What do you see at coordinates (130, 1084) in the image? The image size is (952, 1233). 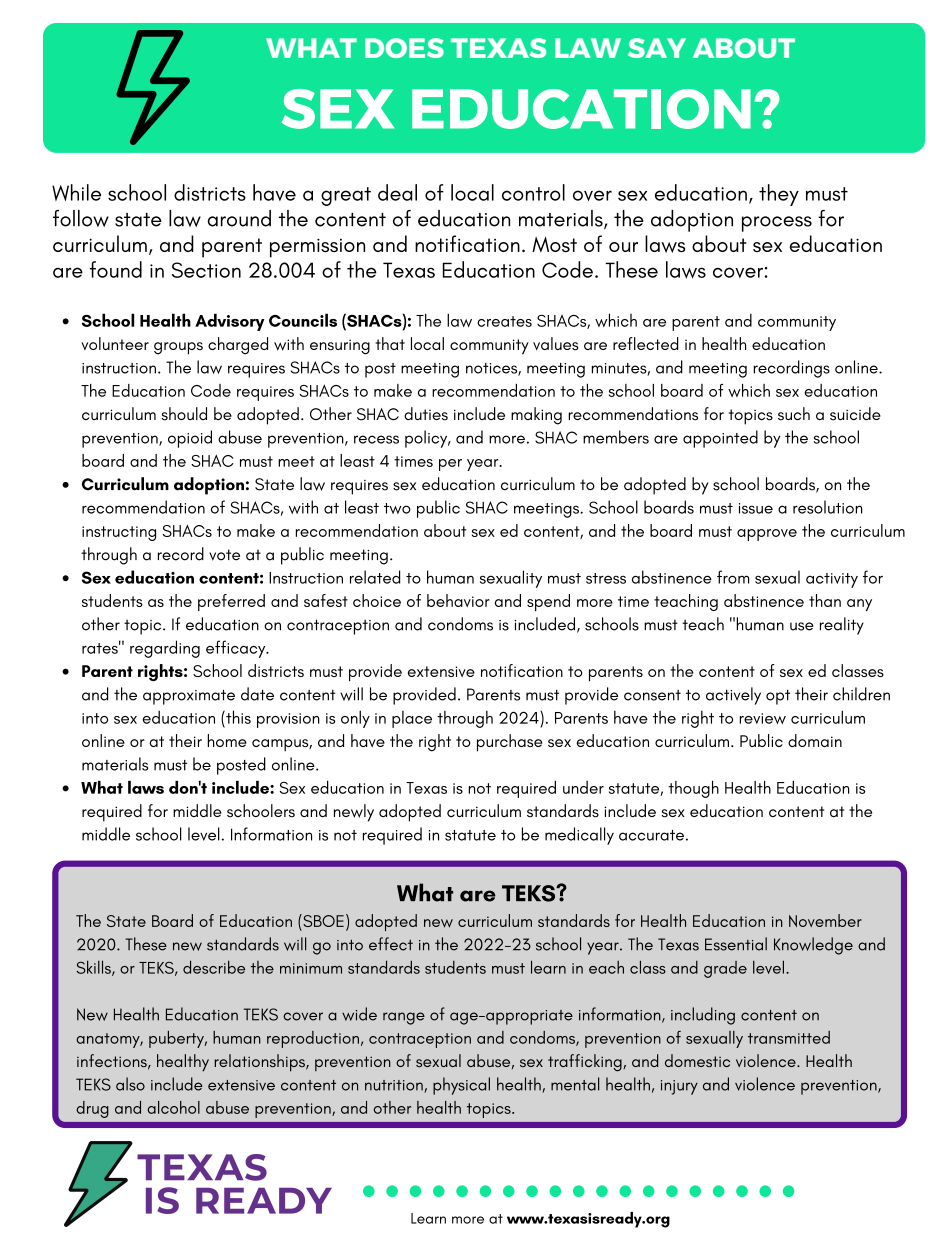 I see `also` at bounding box center [130, 1084].
